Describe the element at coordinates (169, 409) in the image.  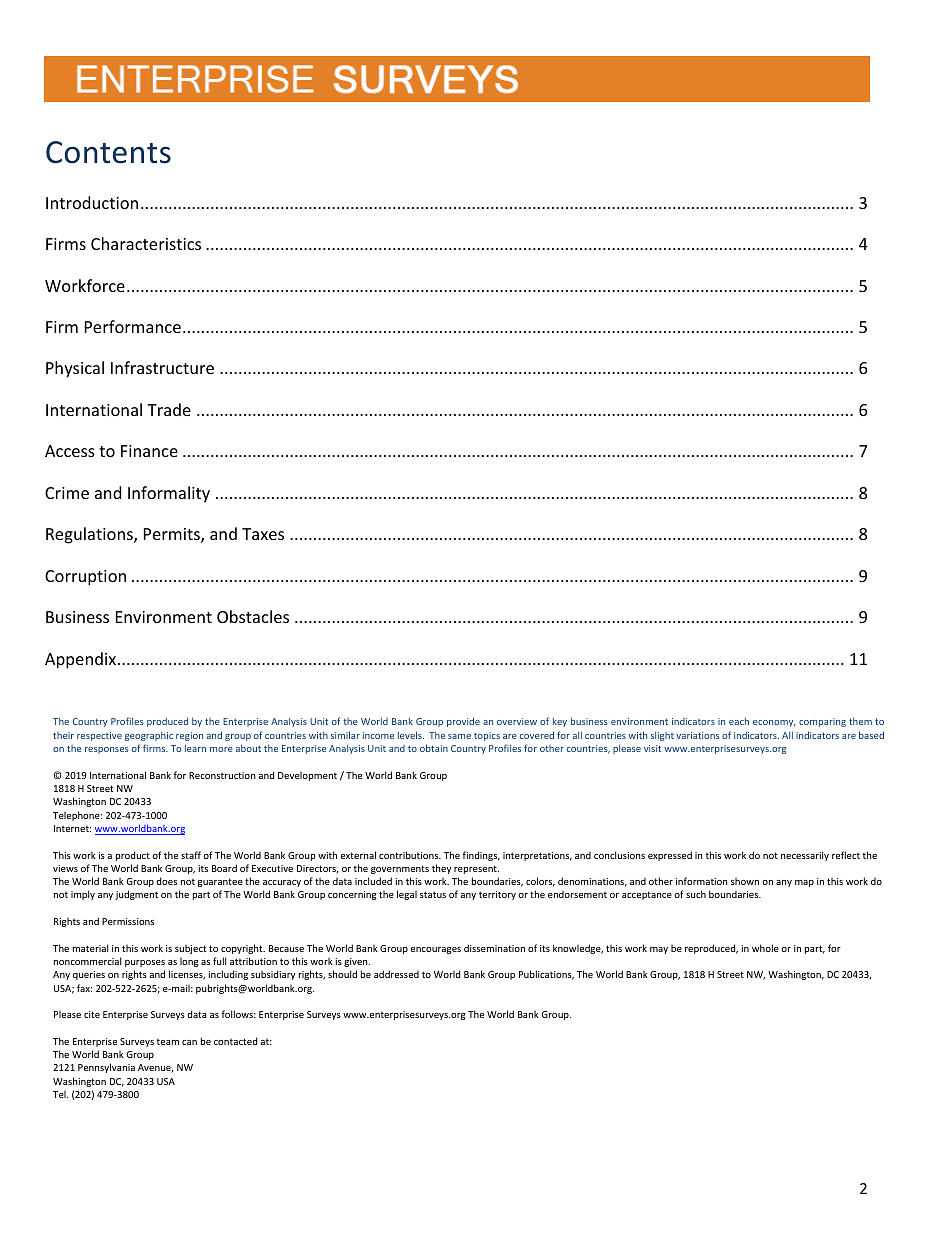
I see `Trade` at that location.
